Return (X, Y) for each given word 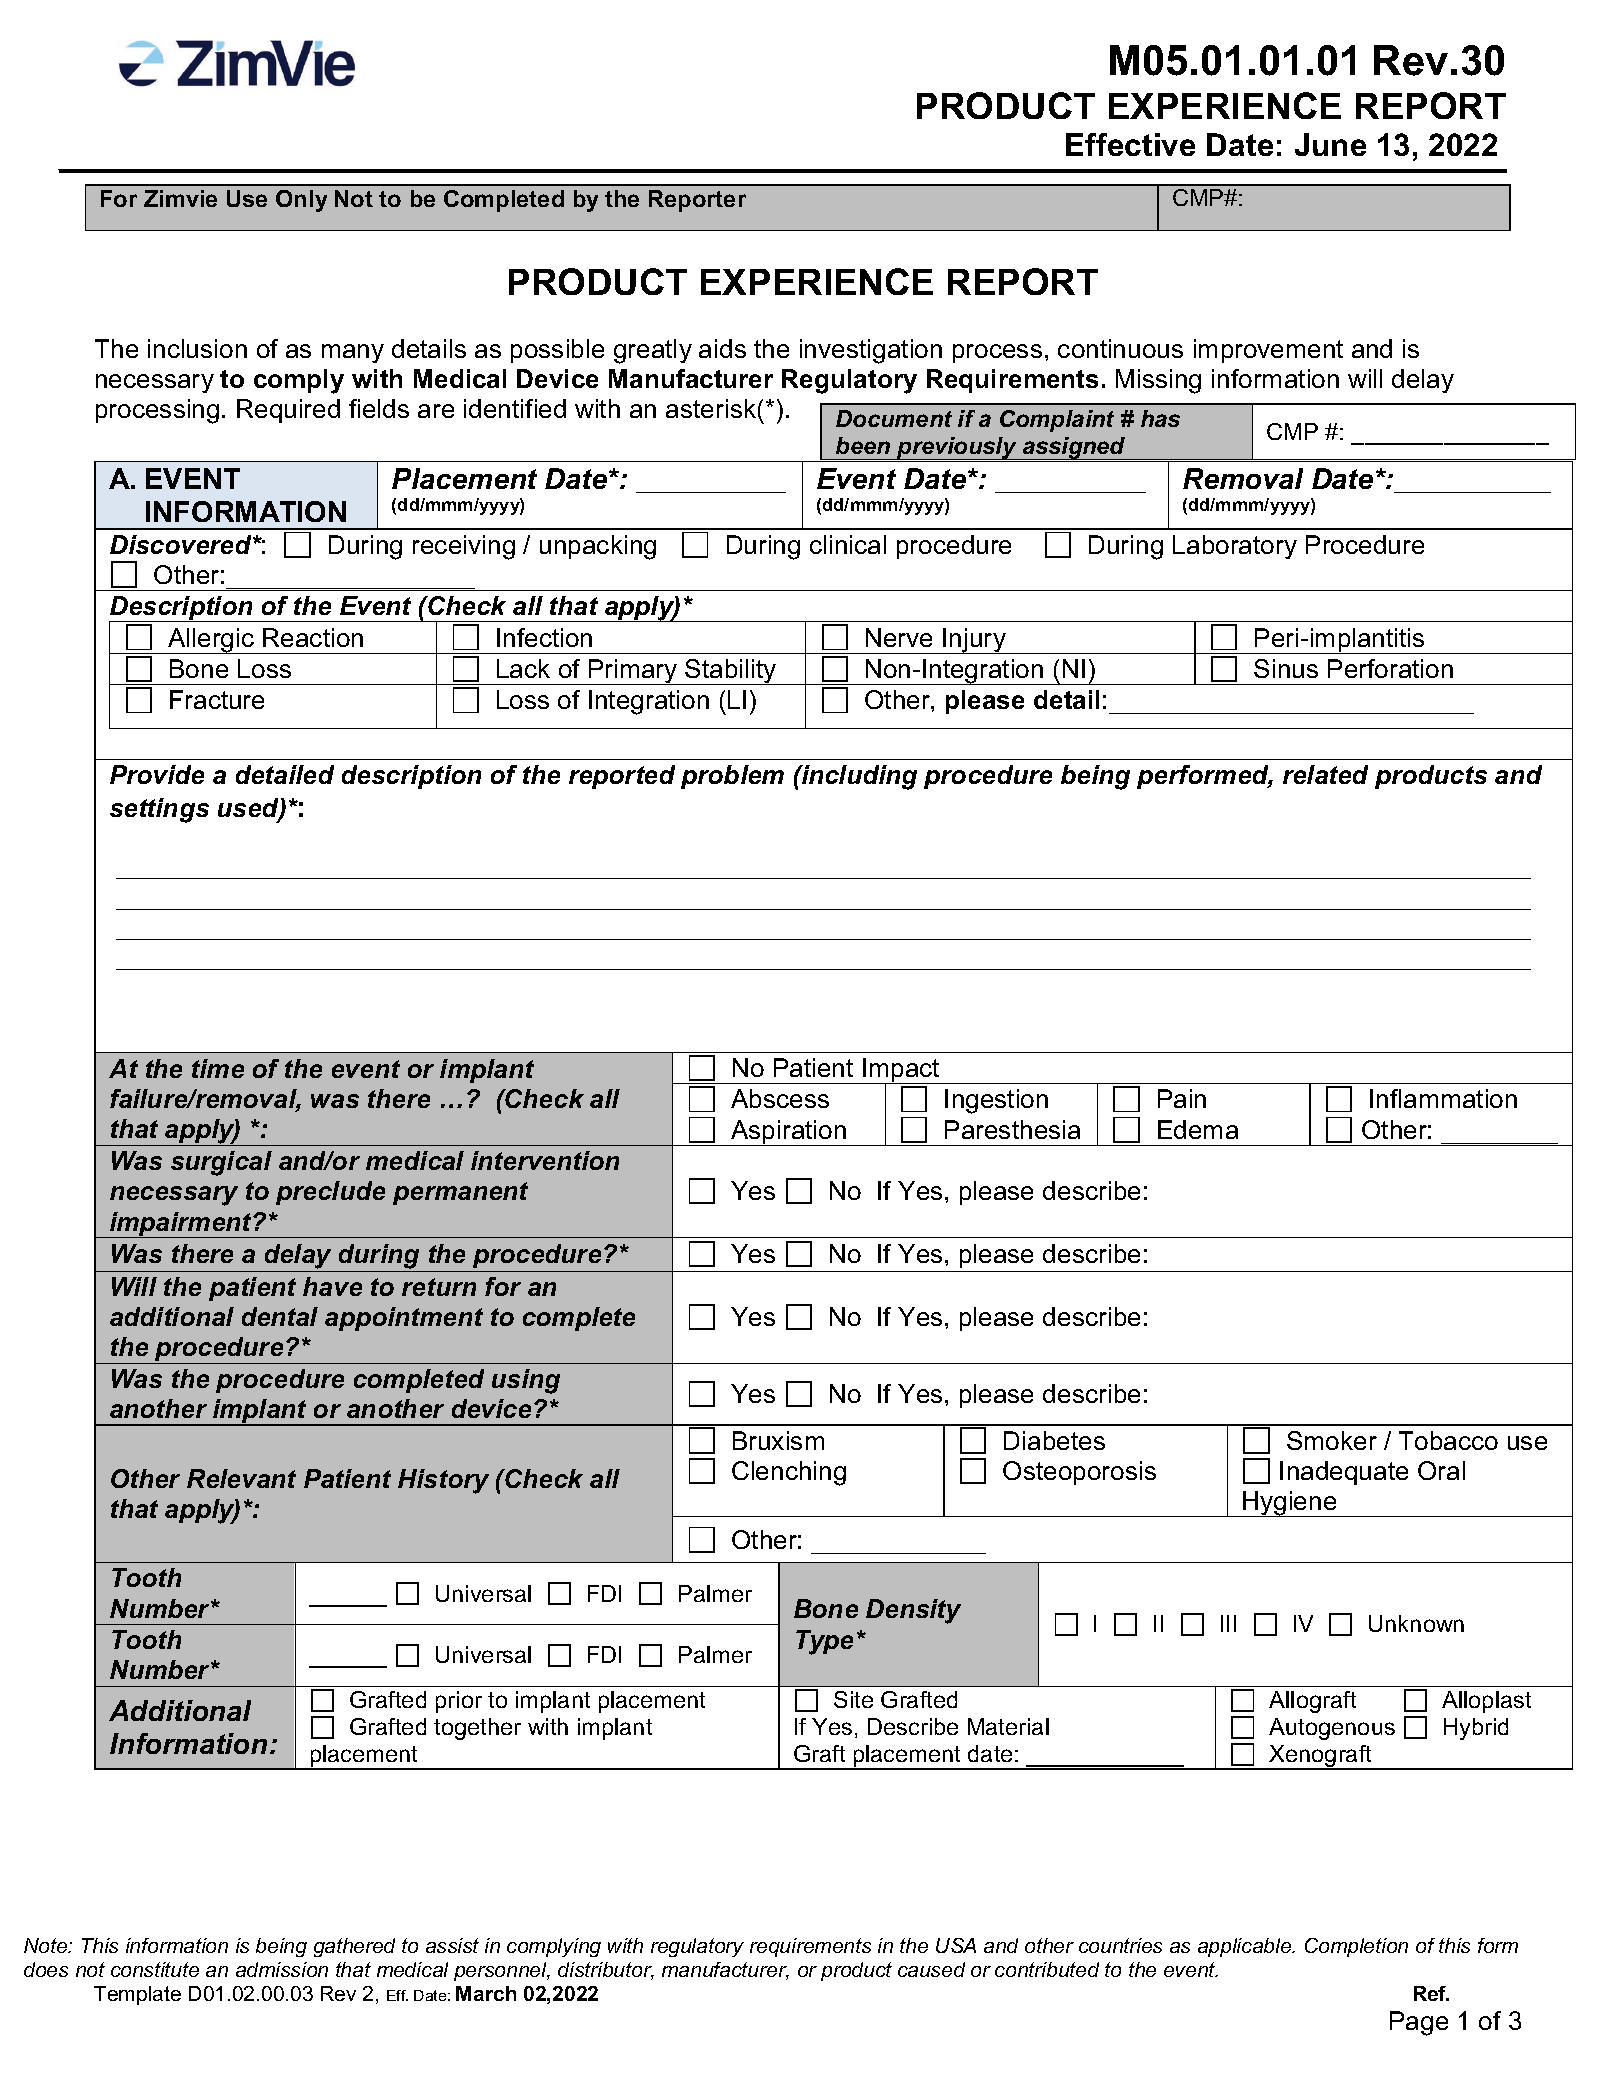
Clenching (789, 1473)
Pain (1182, 1098)
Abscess (780, 1098)
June (1330, 144)
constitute (155, 1969)
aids (722, 348)
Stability (731, 672)
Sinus (1286, 668)
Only (301, 201)
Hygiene (1290, 1504)
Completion (1356, 1947)
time (218, 1068)
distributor (606, 1971)
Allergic (211, 641)
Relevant (241, 1478)
